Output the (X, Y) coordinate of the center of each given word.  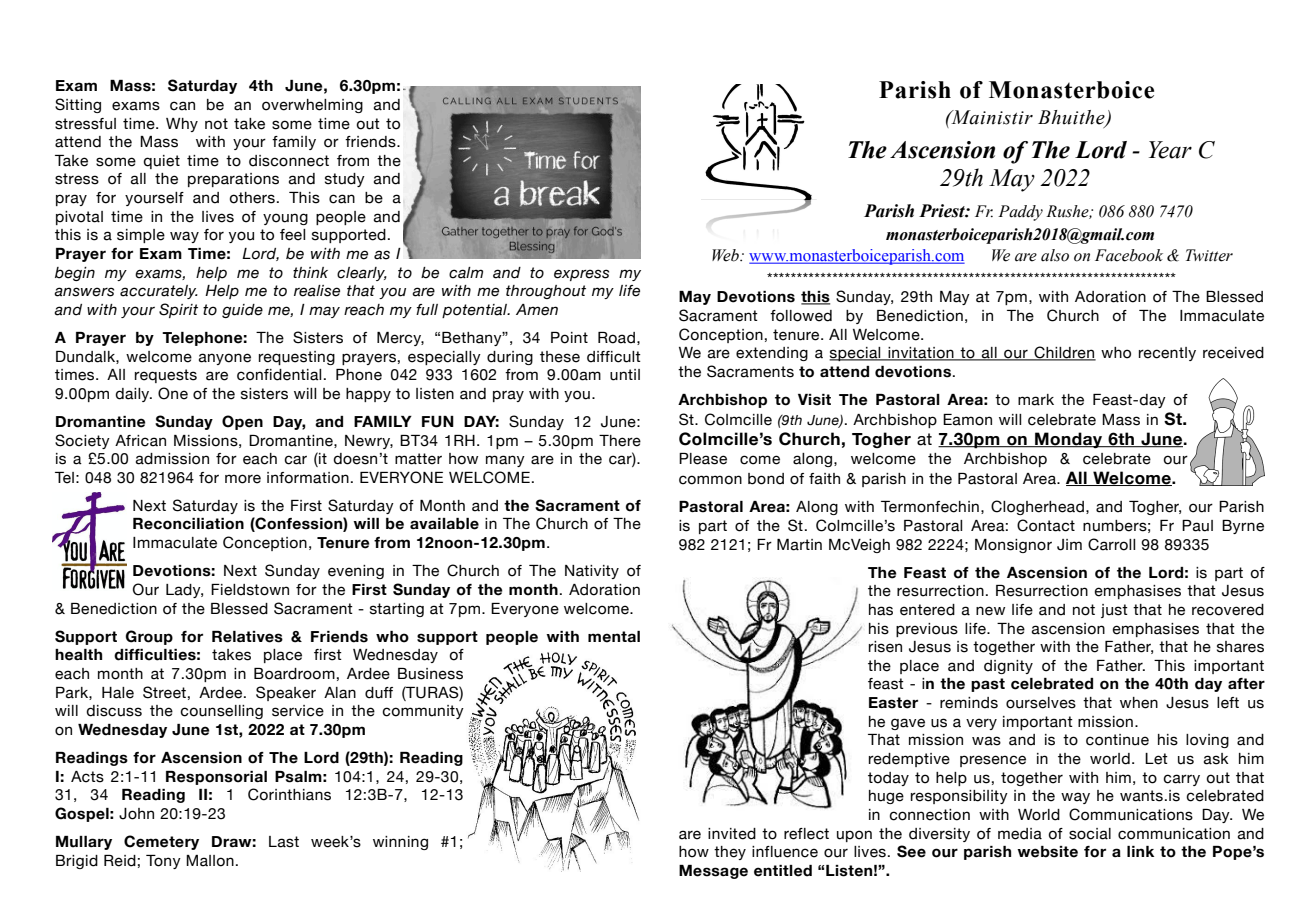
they (730, 853)
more (243, 479)
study (345, 180)
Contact (1046, 525)
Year (1170, 150)
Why (182, 125)
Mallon (210, 861)
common (710, 480)
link (1140, 851)
